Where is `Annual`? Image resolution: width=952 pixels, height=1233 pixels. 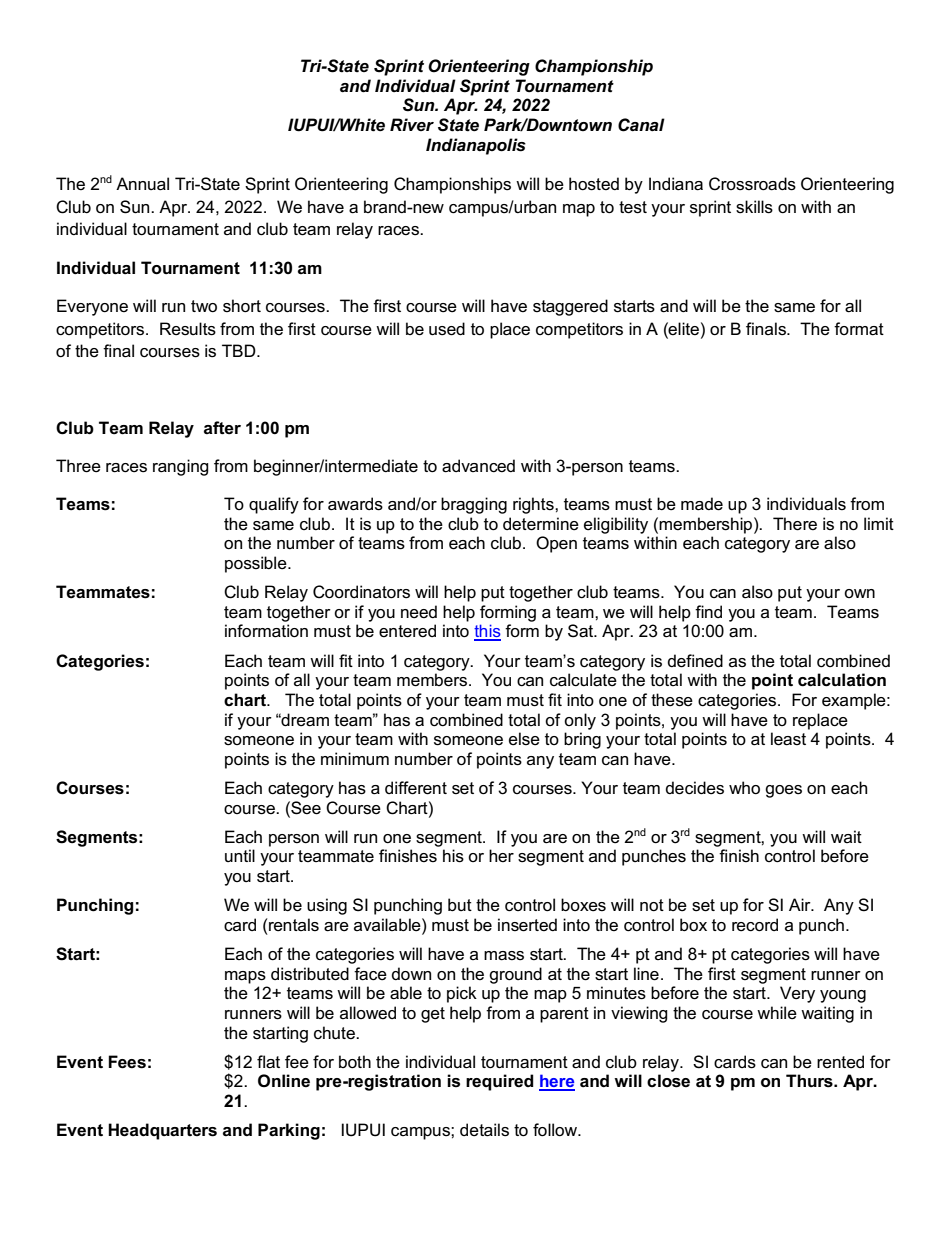 Annual is located at coordinates (142, 184).
